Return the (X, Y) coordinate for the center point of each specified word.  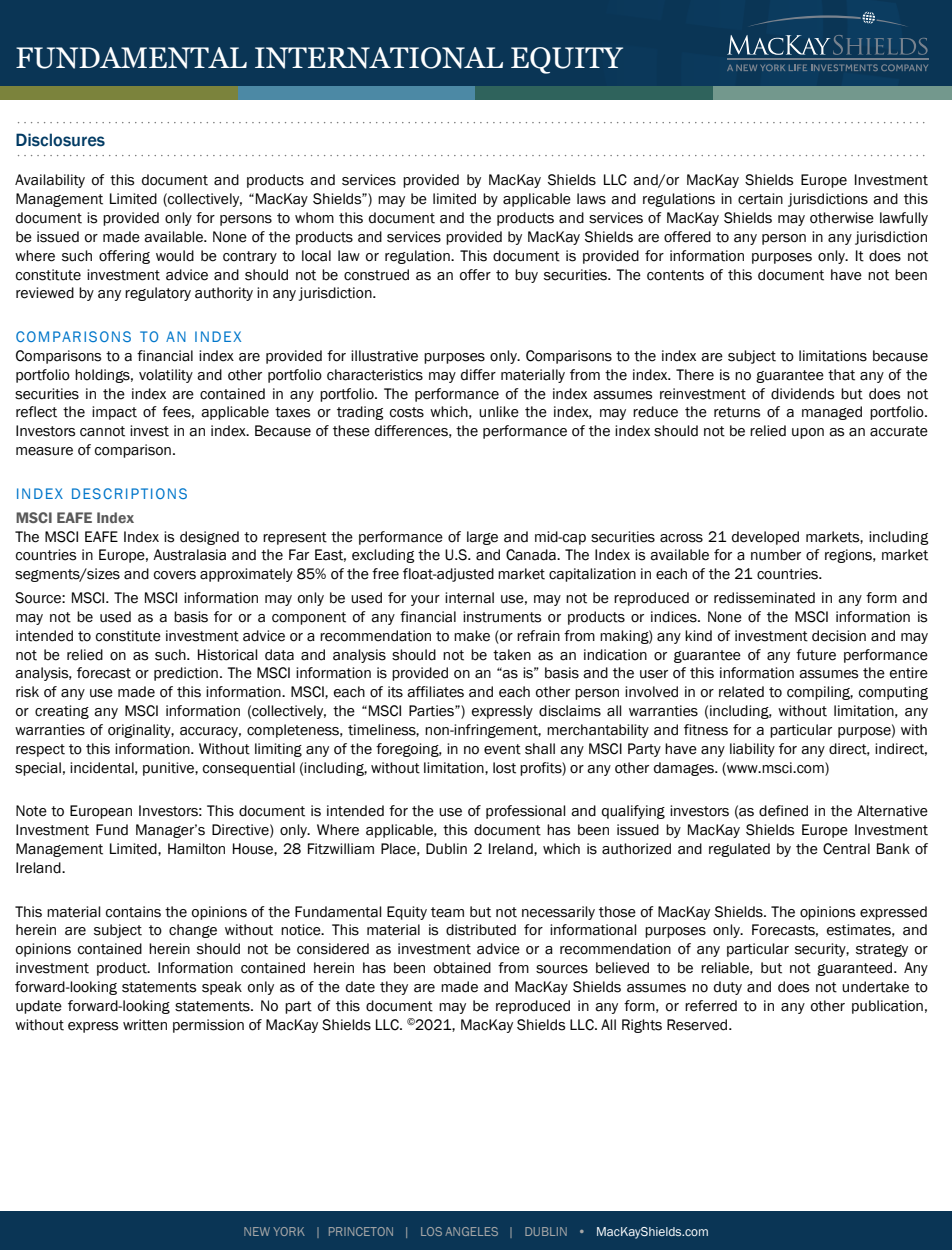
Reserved (698, 1025)
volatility (166, 376)
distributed (481, 930)
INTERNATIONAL (379, 58)
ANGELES (471, 1231)
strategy (882, 950)
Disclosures (60, 140)
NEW (257, 1231)
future (816, 655)
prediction (186, 674)
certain (760, 199)
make (472, 636)
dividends (803, 394)
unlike (499, 412)
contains (133, 912)
